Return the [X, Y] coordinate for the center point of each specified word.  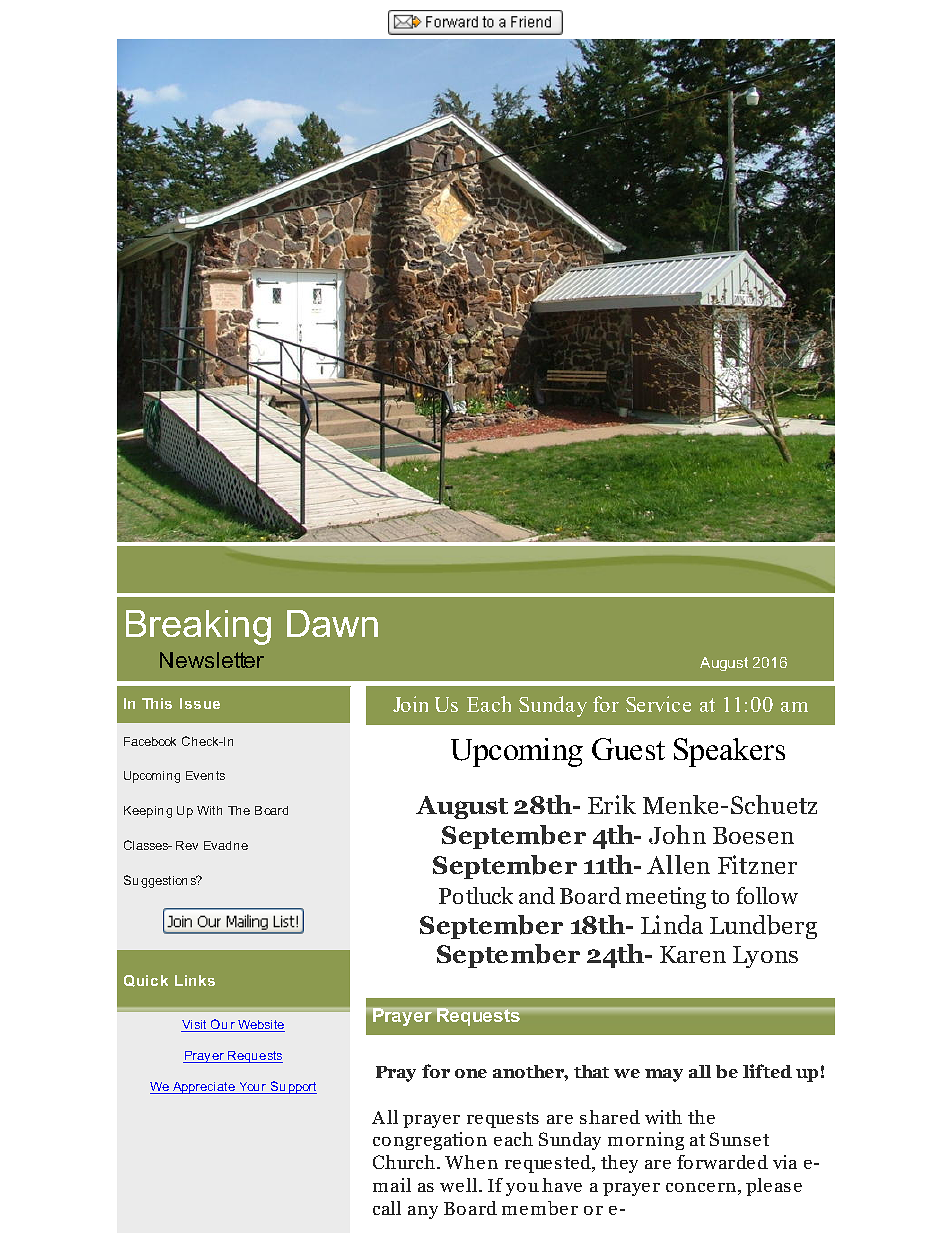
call [387, 1208]
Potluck [476, 895]
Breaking [198, 627]
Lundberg [763, 927]
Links [195, 980]
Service [658, 704]
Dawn [332, 623]
